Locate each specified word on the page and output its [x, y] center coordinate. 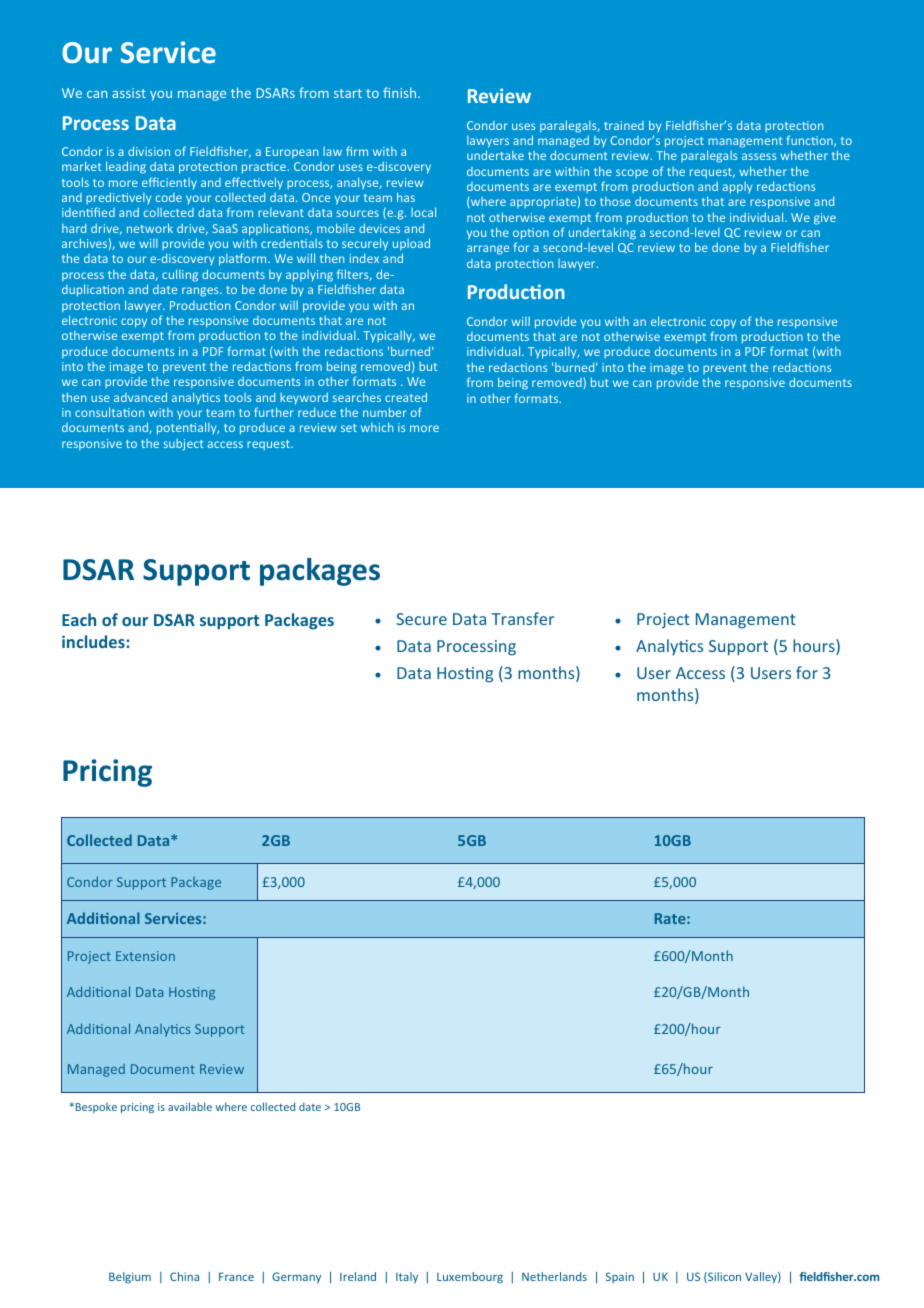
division [149, 151]
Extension [145, 956]
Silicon [723, 1277]
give [825, 219]
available [190, 1106]
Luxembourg [470, 1278]
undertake [495, 155]
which [377, 427]
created [406, 397]
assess [759, 156]
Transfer [523, 618]
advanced [140, 397]
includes [94, 641]
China [184, 1276]
